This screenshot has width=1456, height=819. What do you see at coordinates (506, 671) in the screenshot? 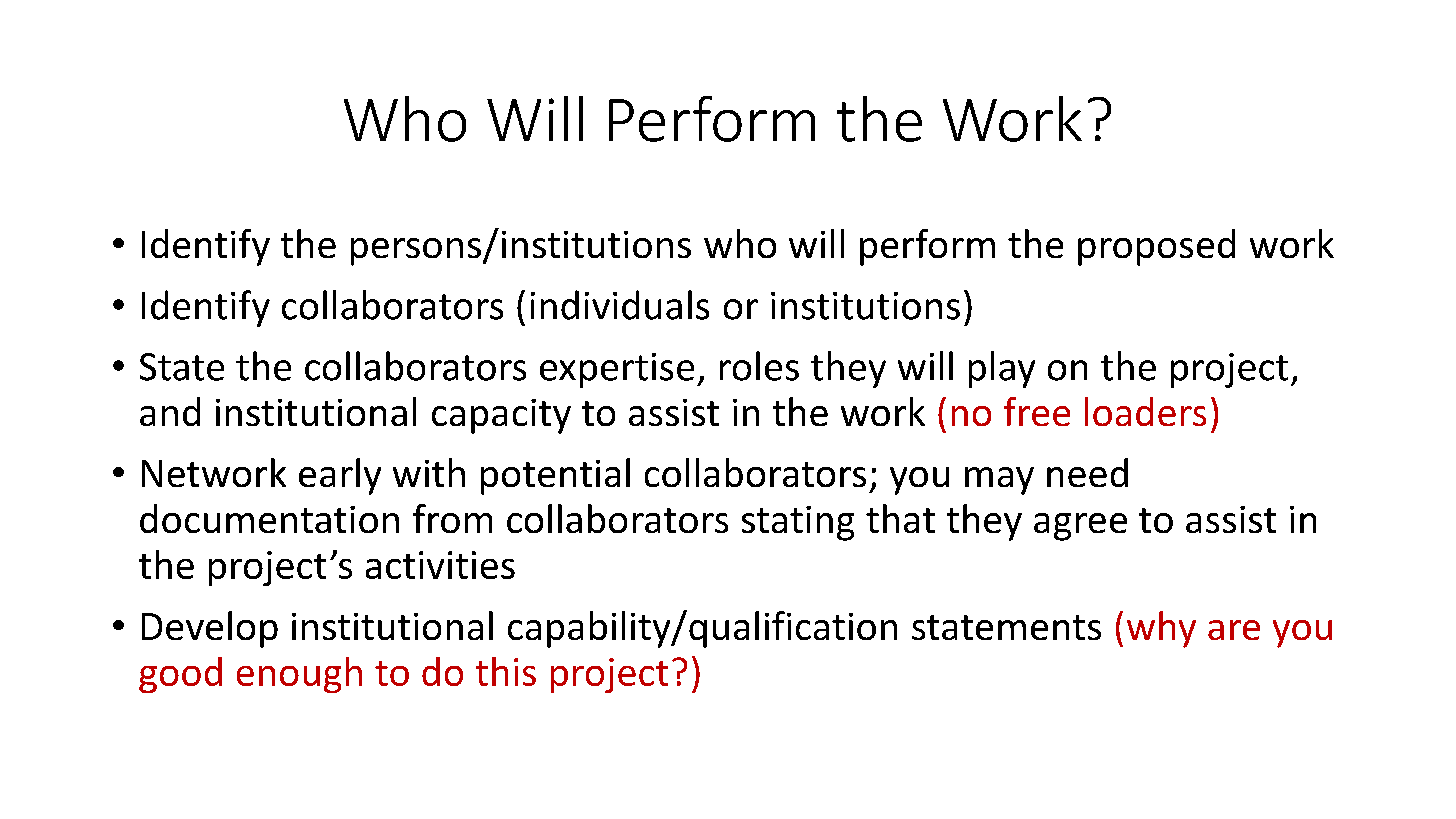
I see `this` at bounding box center [506, 671].
